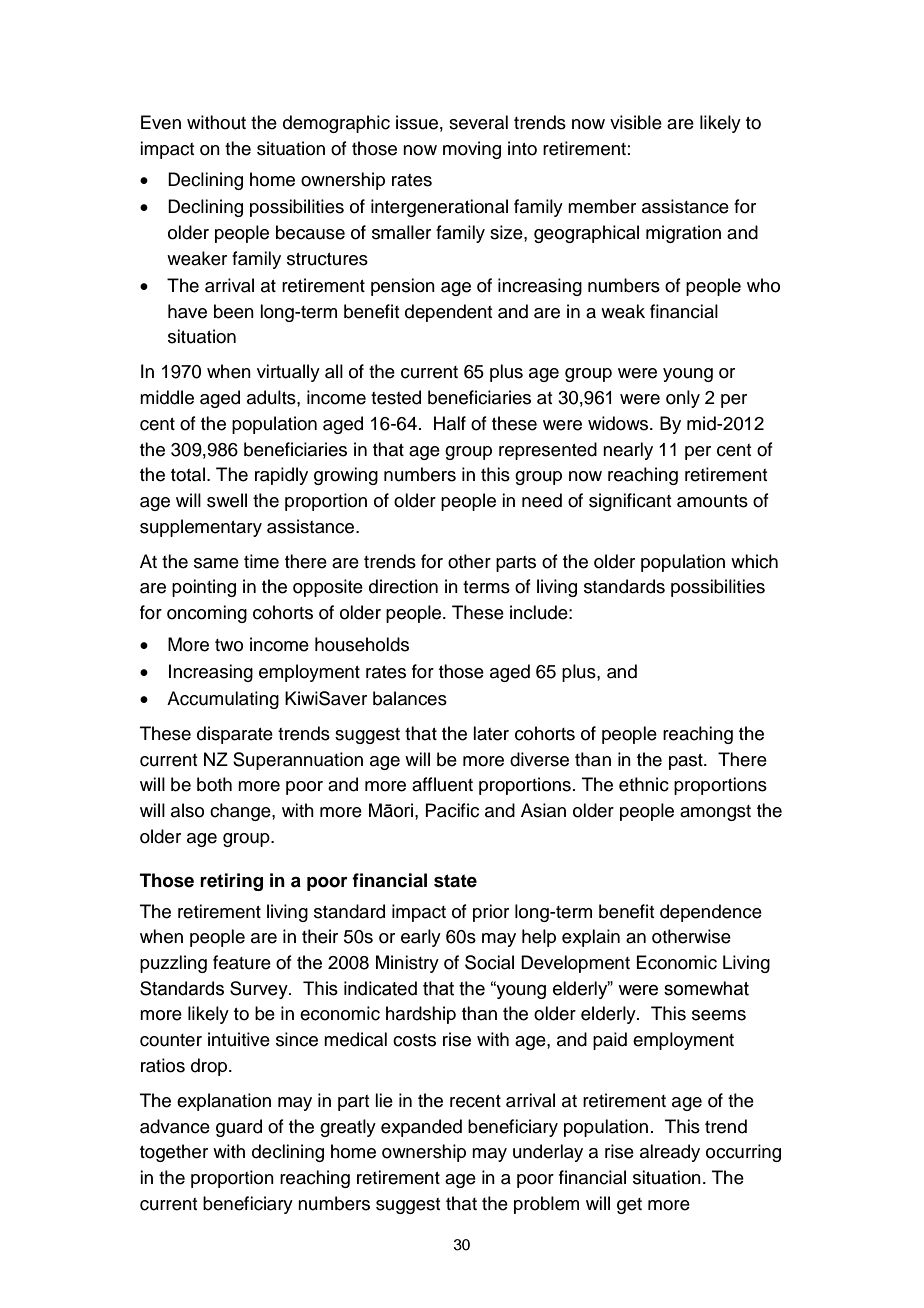 The image size is (924, 1308). I want to click on guard, so click(239, 1128).
